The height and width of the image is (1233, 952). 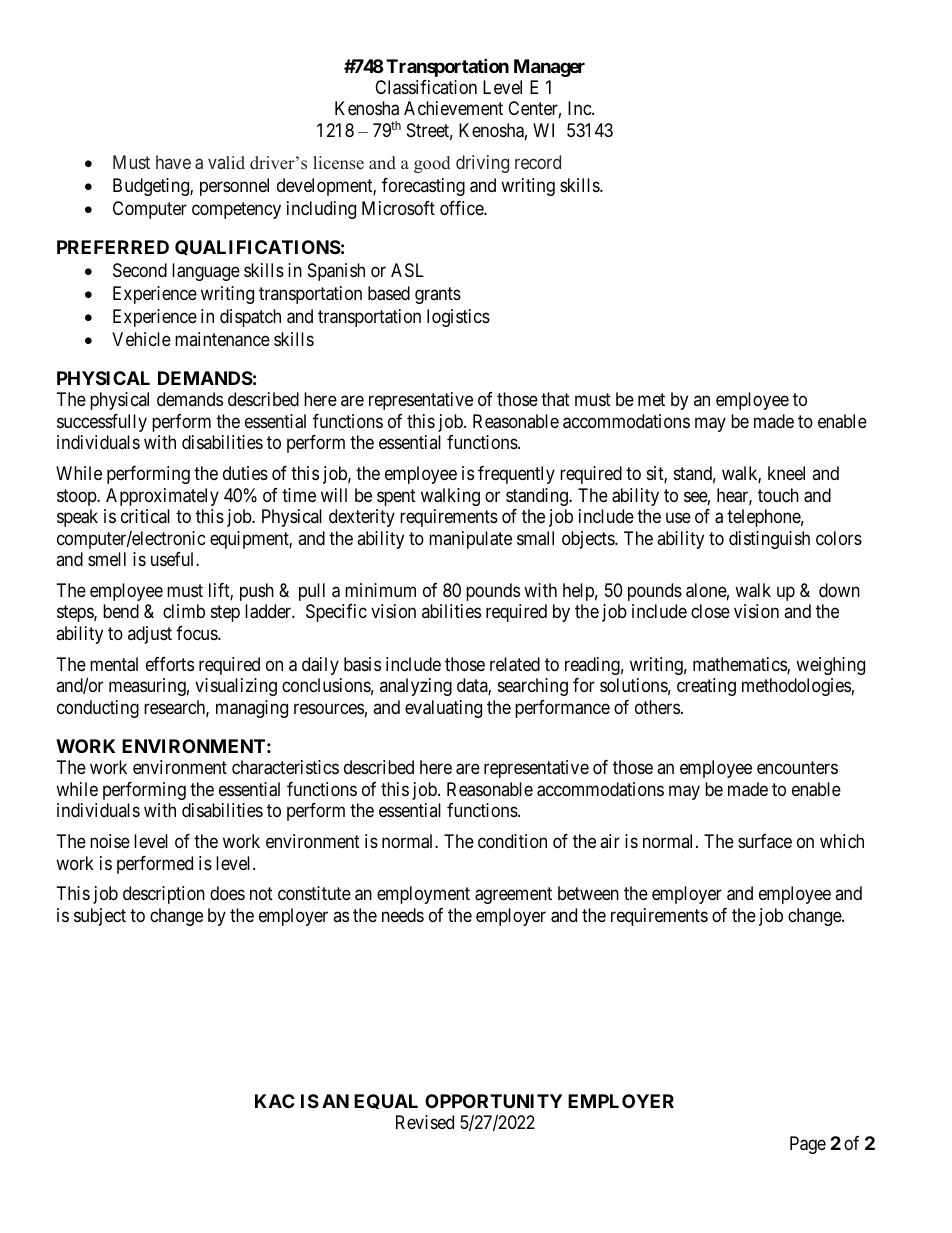 I want to click on Revised, so click(x=425, y=1122).
